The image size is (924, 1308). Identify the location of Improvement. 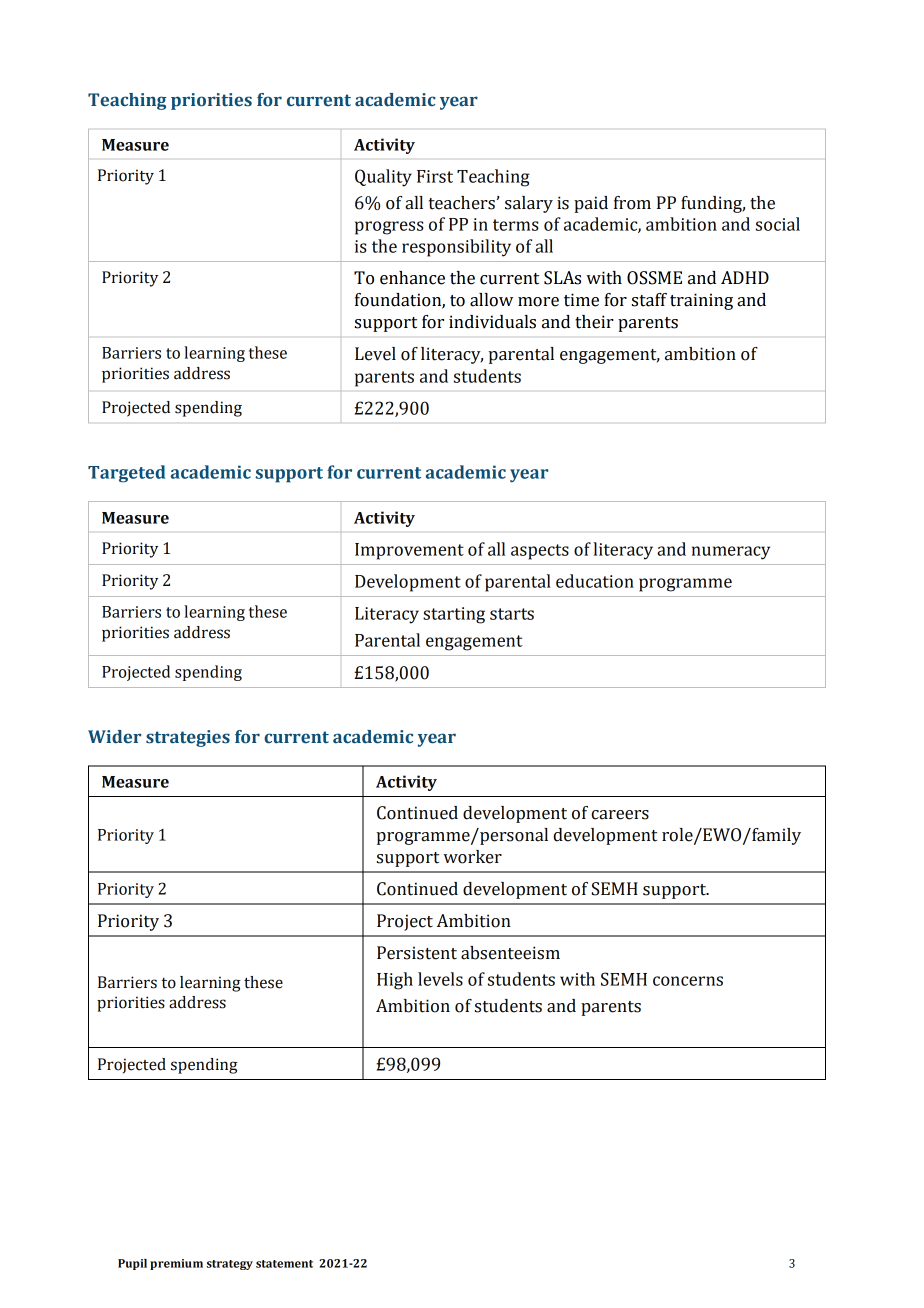
(409, 551).
